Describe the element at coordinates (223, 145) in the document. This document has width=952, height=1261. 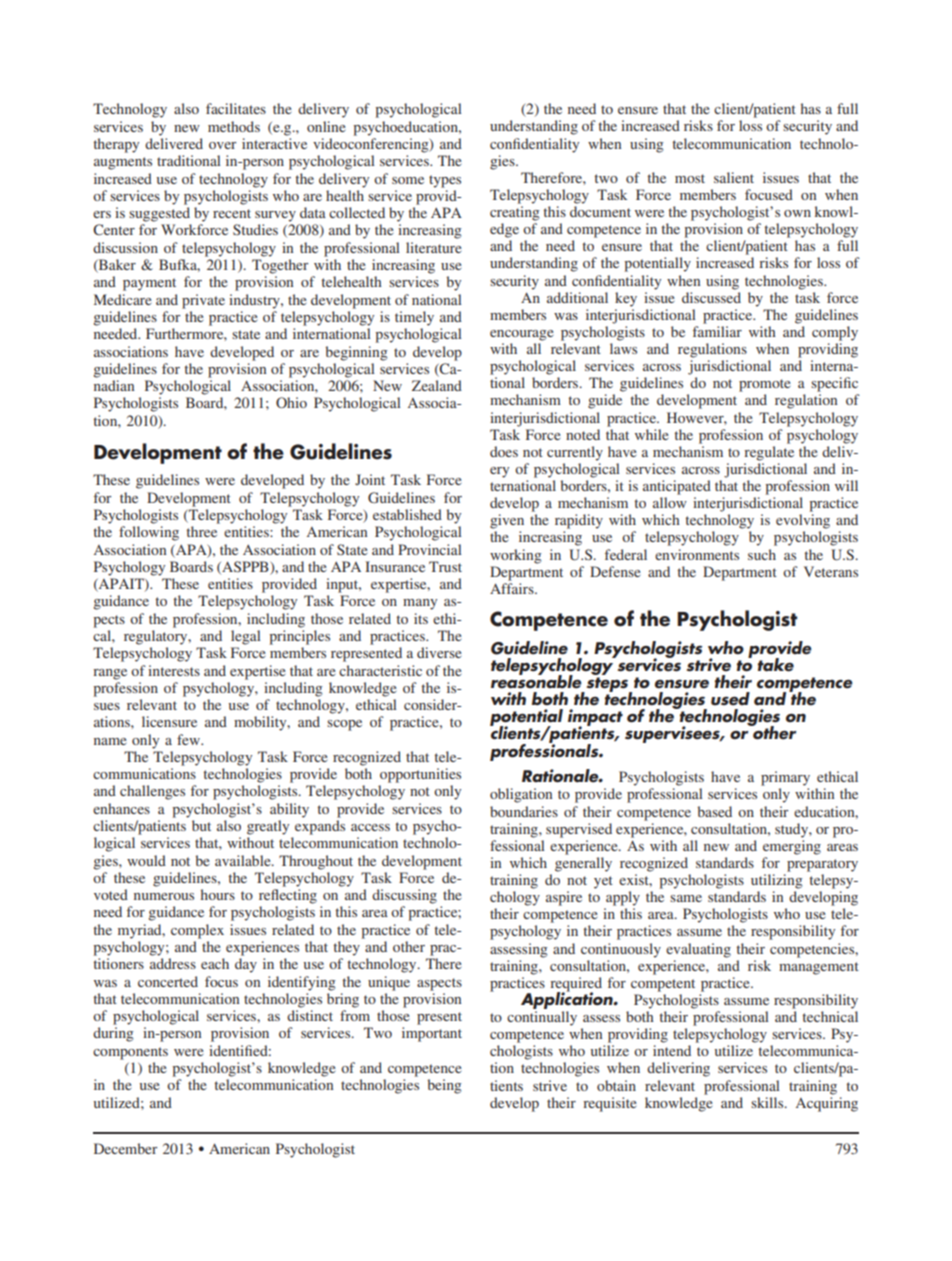
I see `over` at that location.
